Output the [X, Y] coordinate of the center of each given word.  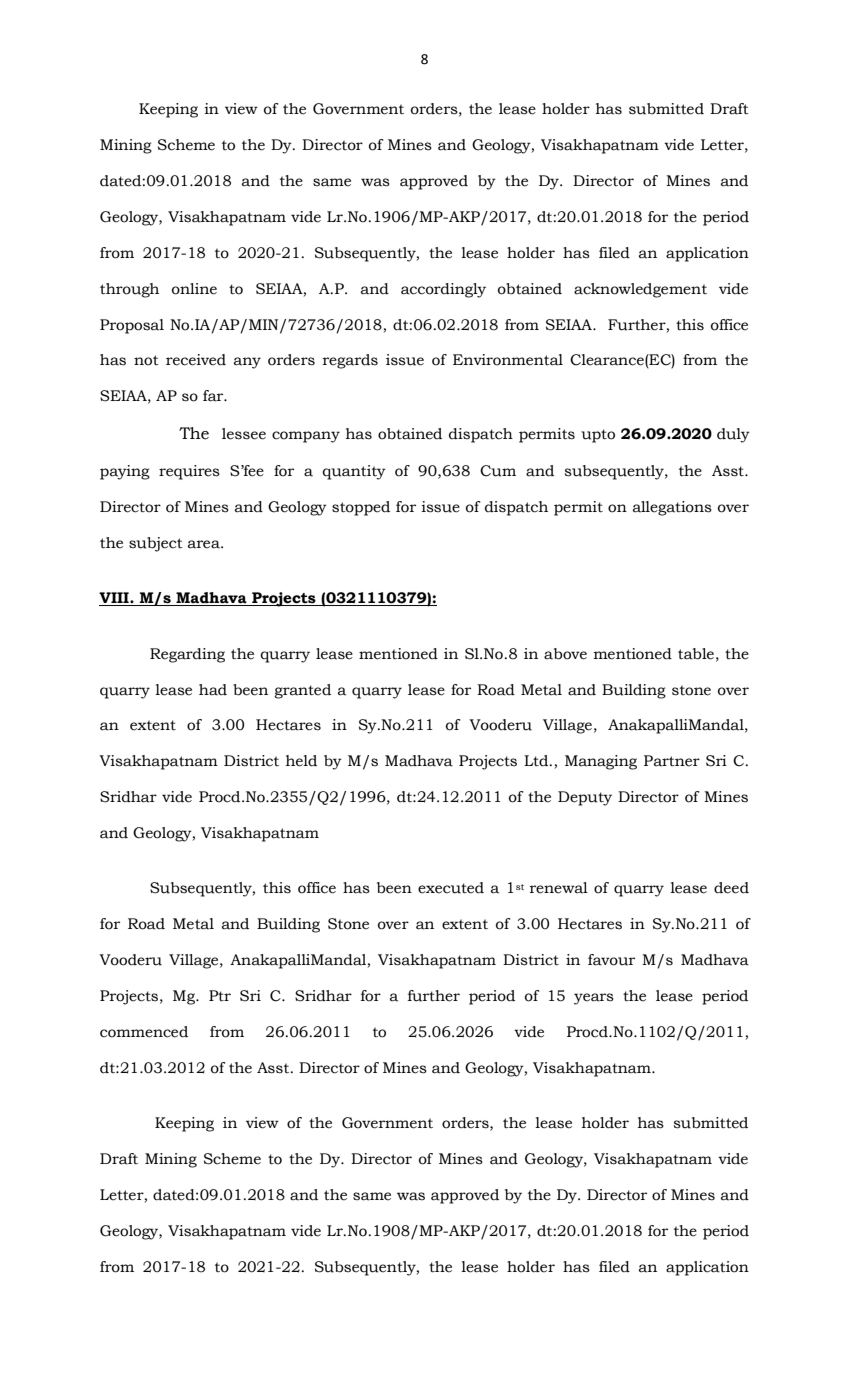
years [594, 999]
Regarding [187, 655]
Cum [498, 471]
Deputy [585, 798]
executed [451, 888]
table [696, 654]
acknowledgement [640, 290]
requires [189, 472]
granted [302, 691]
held [301, 761]
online [194, 289]
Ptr [220, 996]
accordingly [443, 290]
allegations [672, 508]
